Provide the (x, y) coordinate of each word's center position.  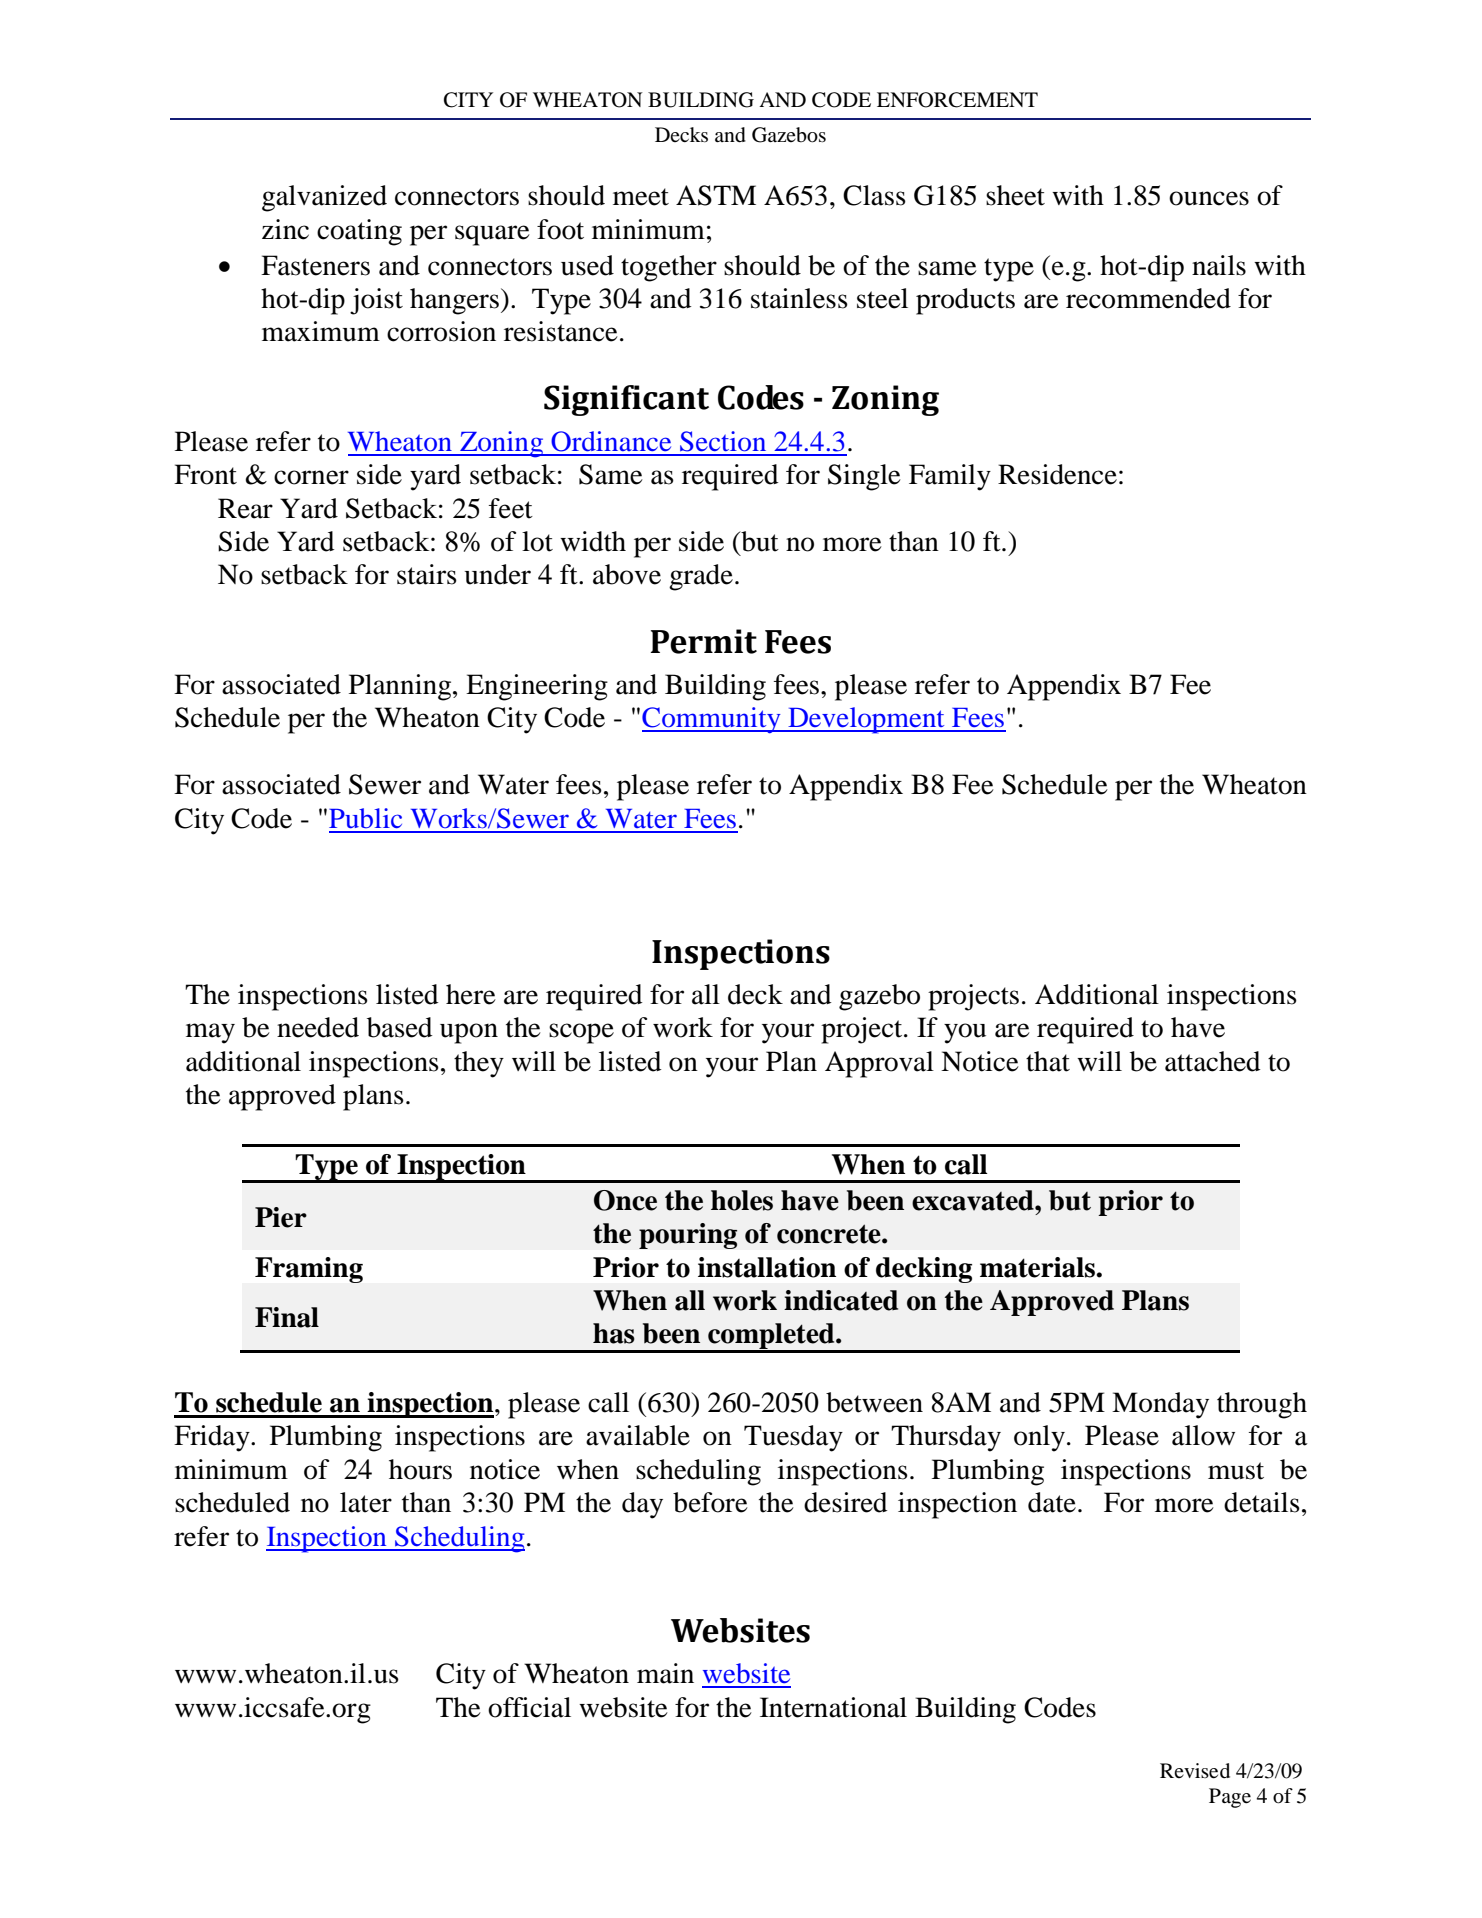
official (529, 1707)
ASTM (716, 195)
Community (712, 720)
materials (1038, 1267)
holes (742, 1200)
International (833, 1707)
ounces (1209, 198)
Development (866, 720)
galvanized (324, 198)
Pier (281, 1217)
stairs (427, 574)
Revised (1195, 1771)
